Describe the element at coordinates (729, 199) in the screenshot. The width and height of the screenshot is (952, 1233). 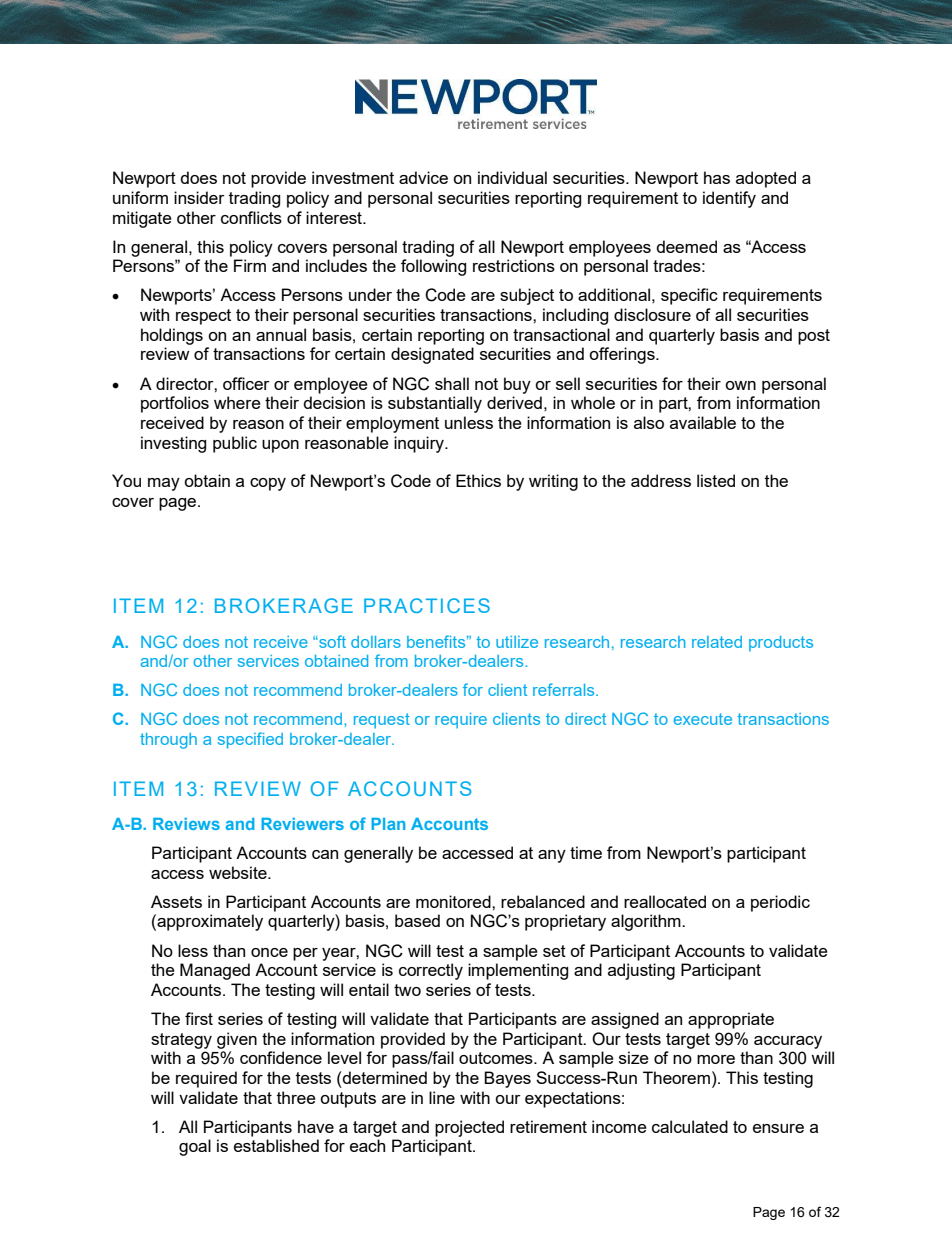
I see `identify` at that location.
